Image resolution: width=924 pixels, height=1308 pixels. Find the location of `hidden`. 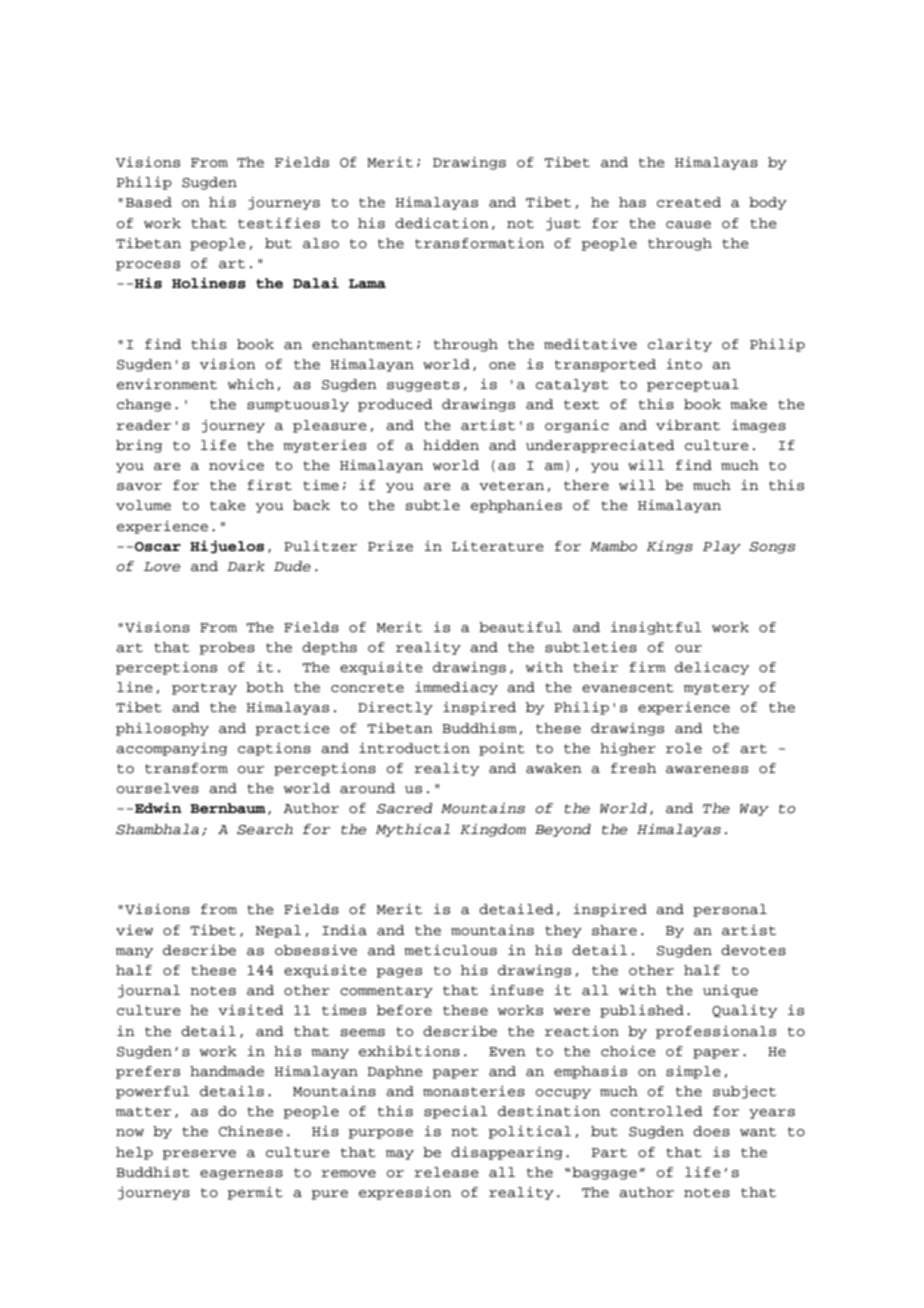

hidden is located at coordinates (451, 445).
